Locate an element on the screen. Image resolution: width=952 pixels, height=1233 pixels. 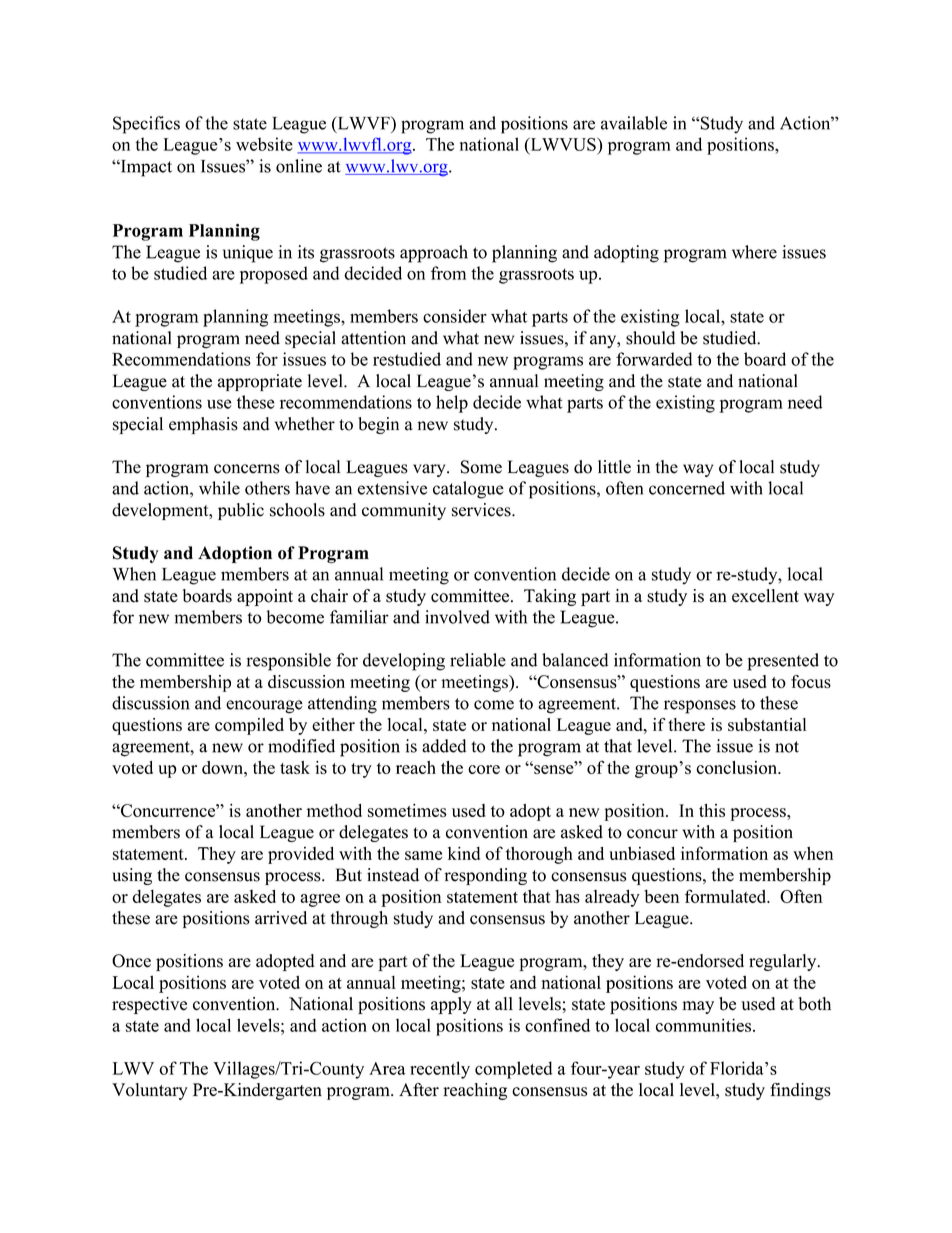
emphasis is located at coordinates (203, 425).
